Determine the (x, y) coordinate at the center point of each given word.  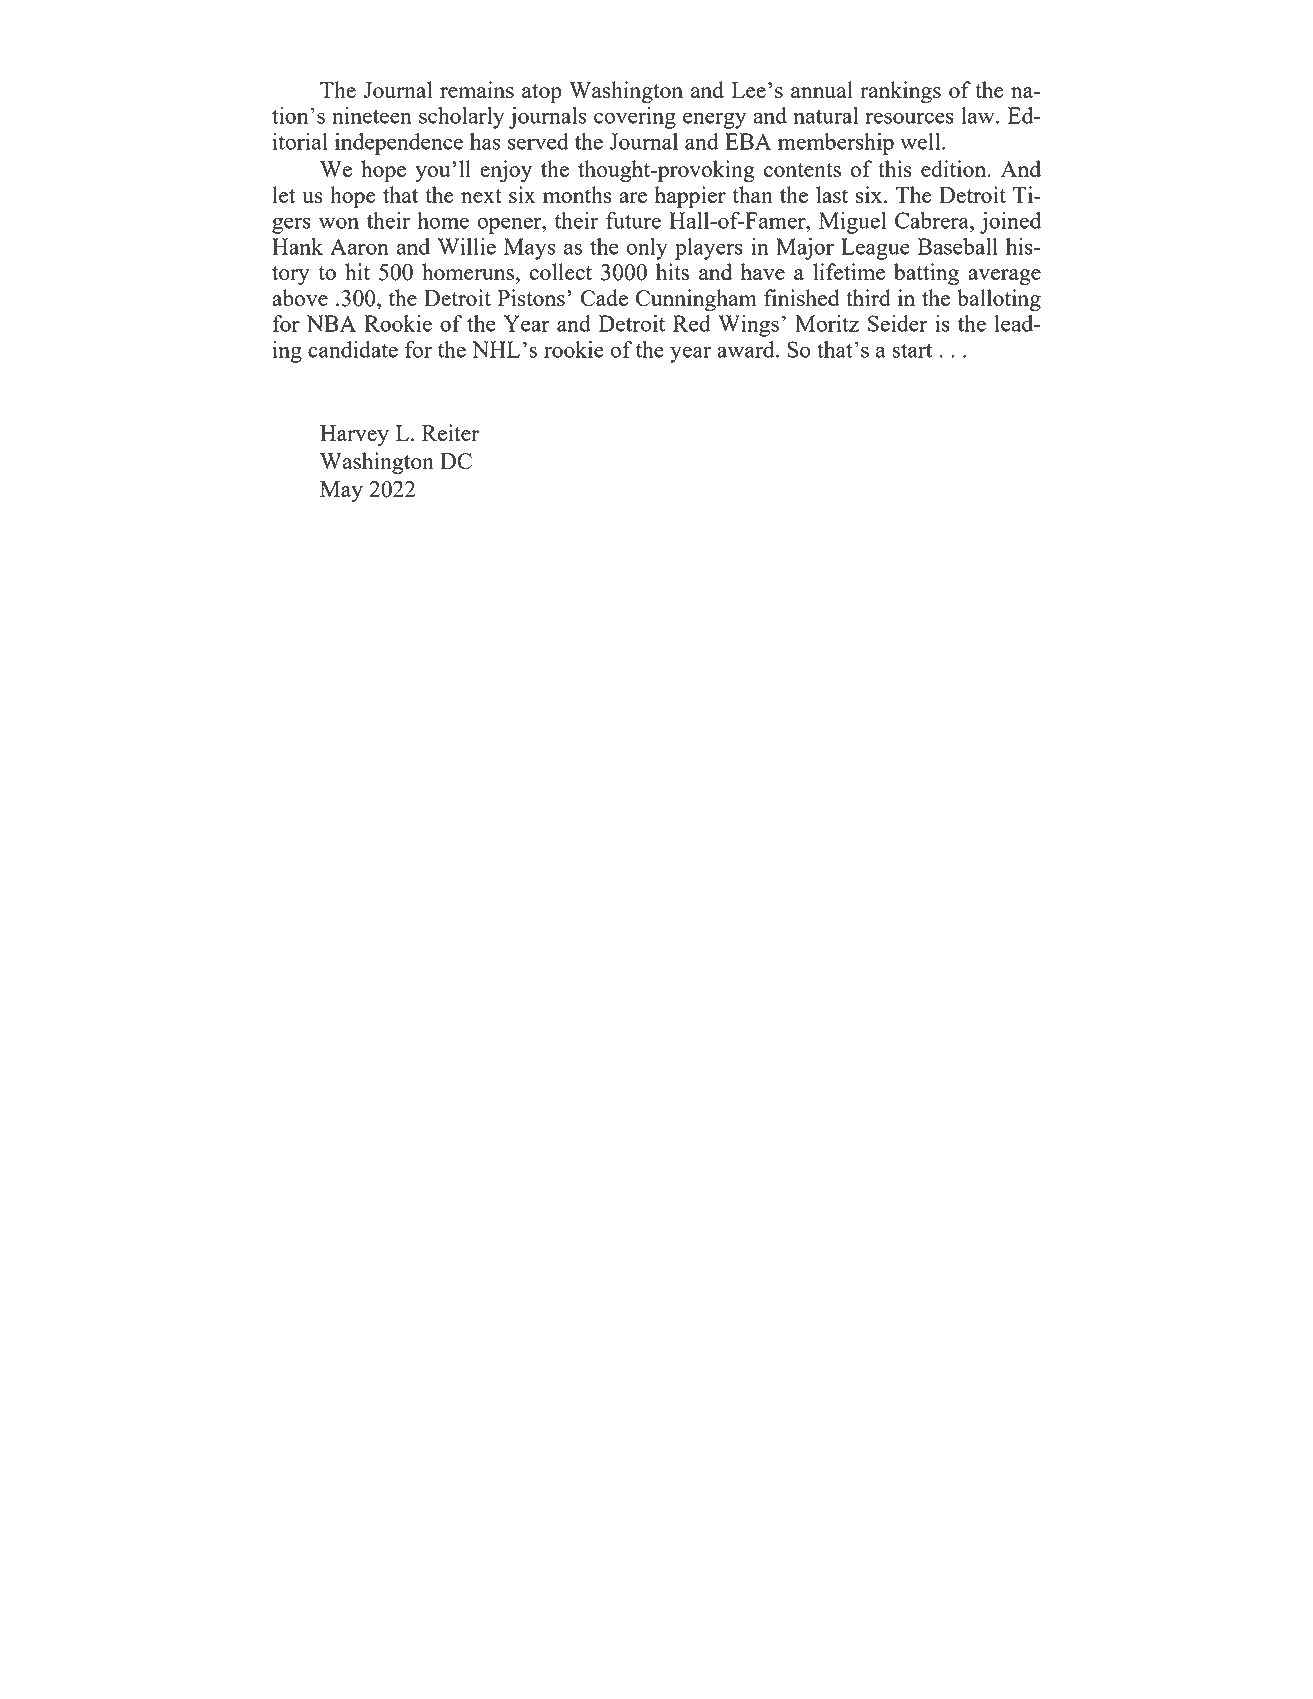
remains (477, 89)
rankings (900, 92)
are (633, 197)
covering (635, 118)
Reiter (450, 432)
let (284, 194)
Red (692, 323)
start (912, 350)
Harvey (354, 435)
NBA (331, 323)
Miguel (852, 223)
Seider (897, 323)
